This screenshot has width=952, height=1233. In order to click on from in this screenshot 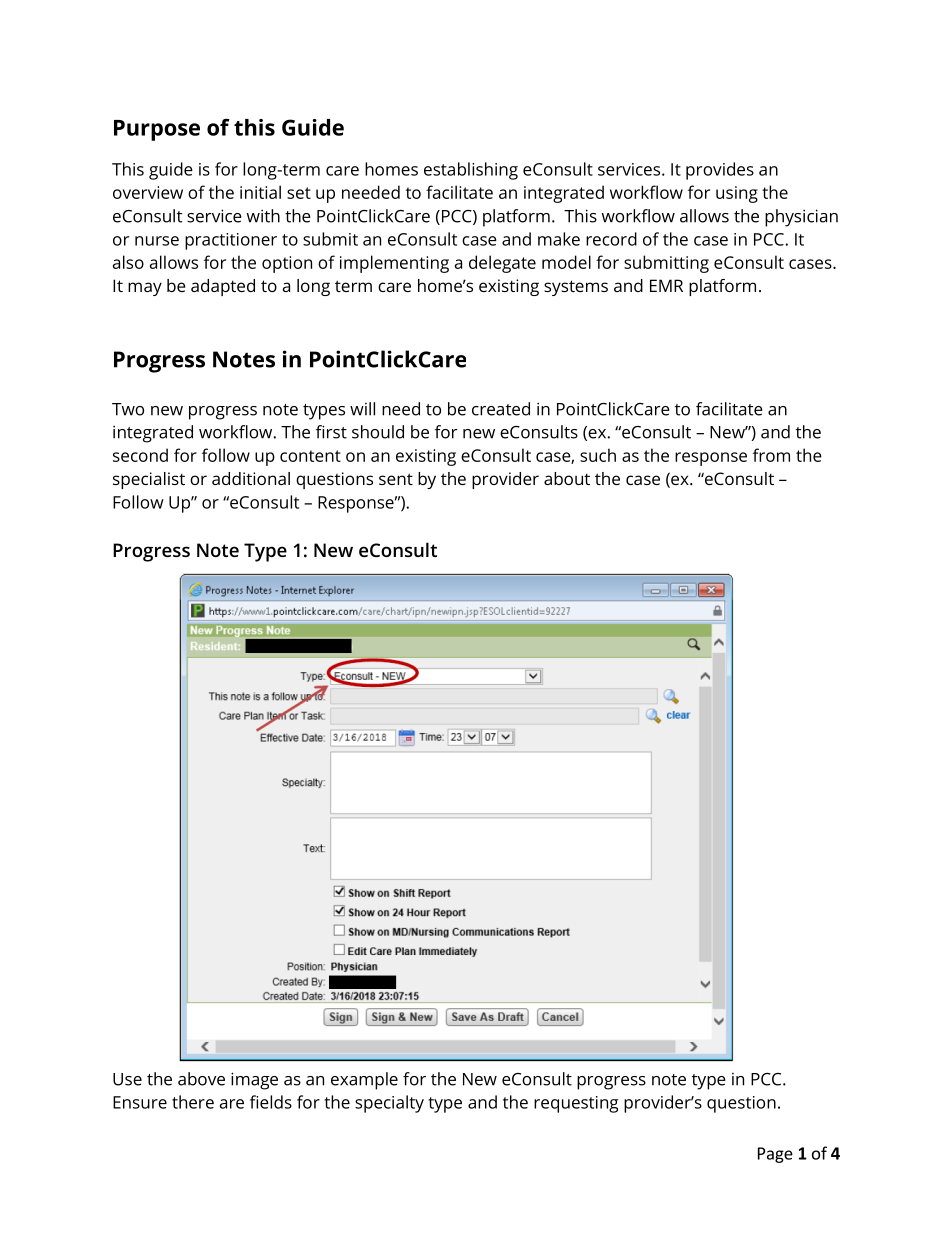, I will do `click(771, 455)`.
